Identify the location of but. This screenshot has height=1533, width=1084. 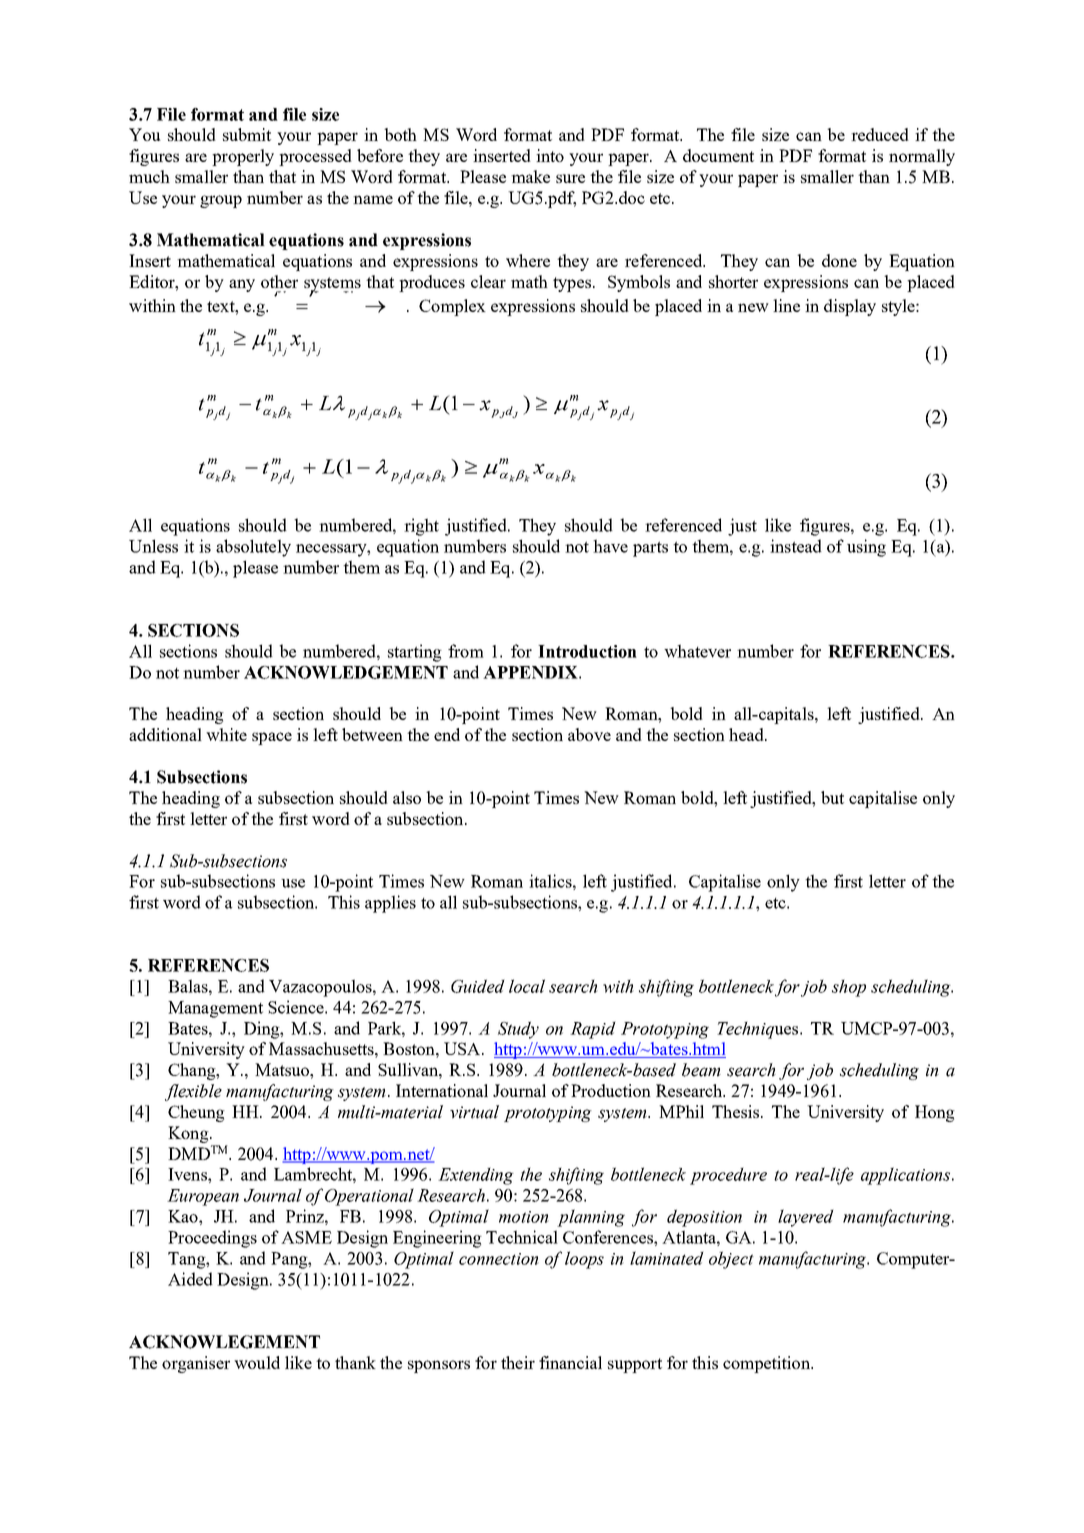
(832, 797).
